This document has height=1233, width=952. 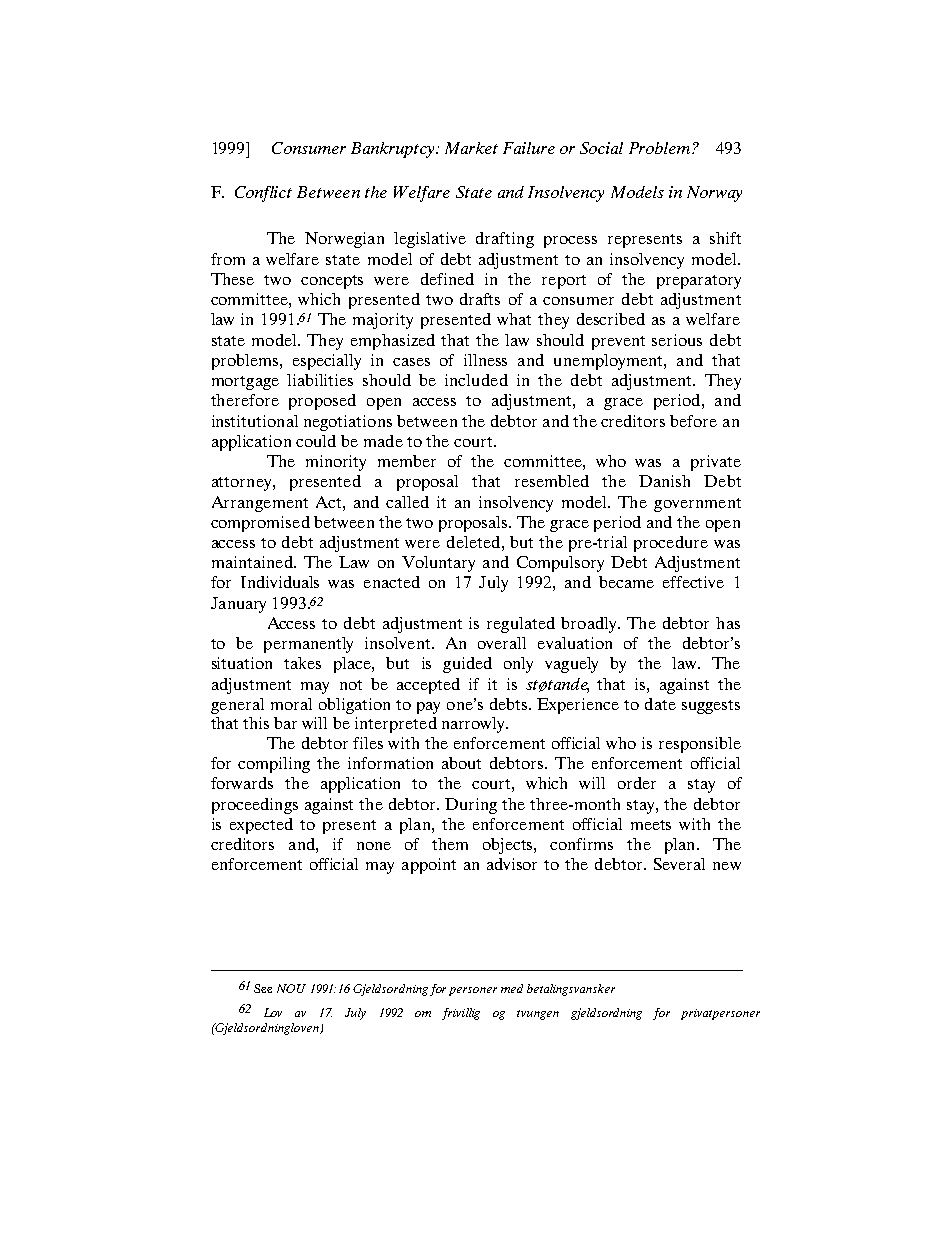 I want to click on Conflict, so click(x=263, y=194).
